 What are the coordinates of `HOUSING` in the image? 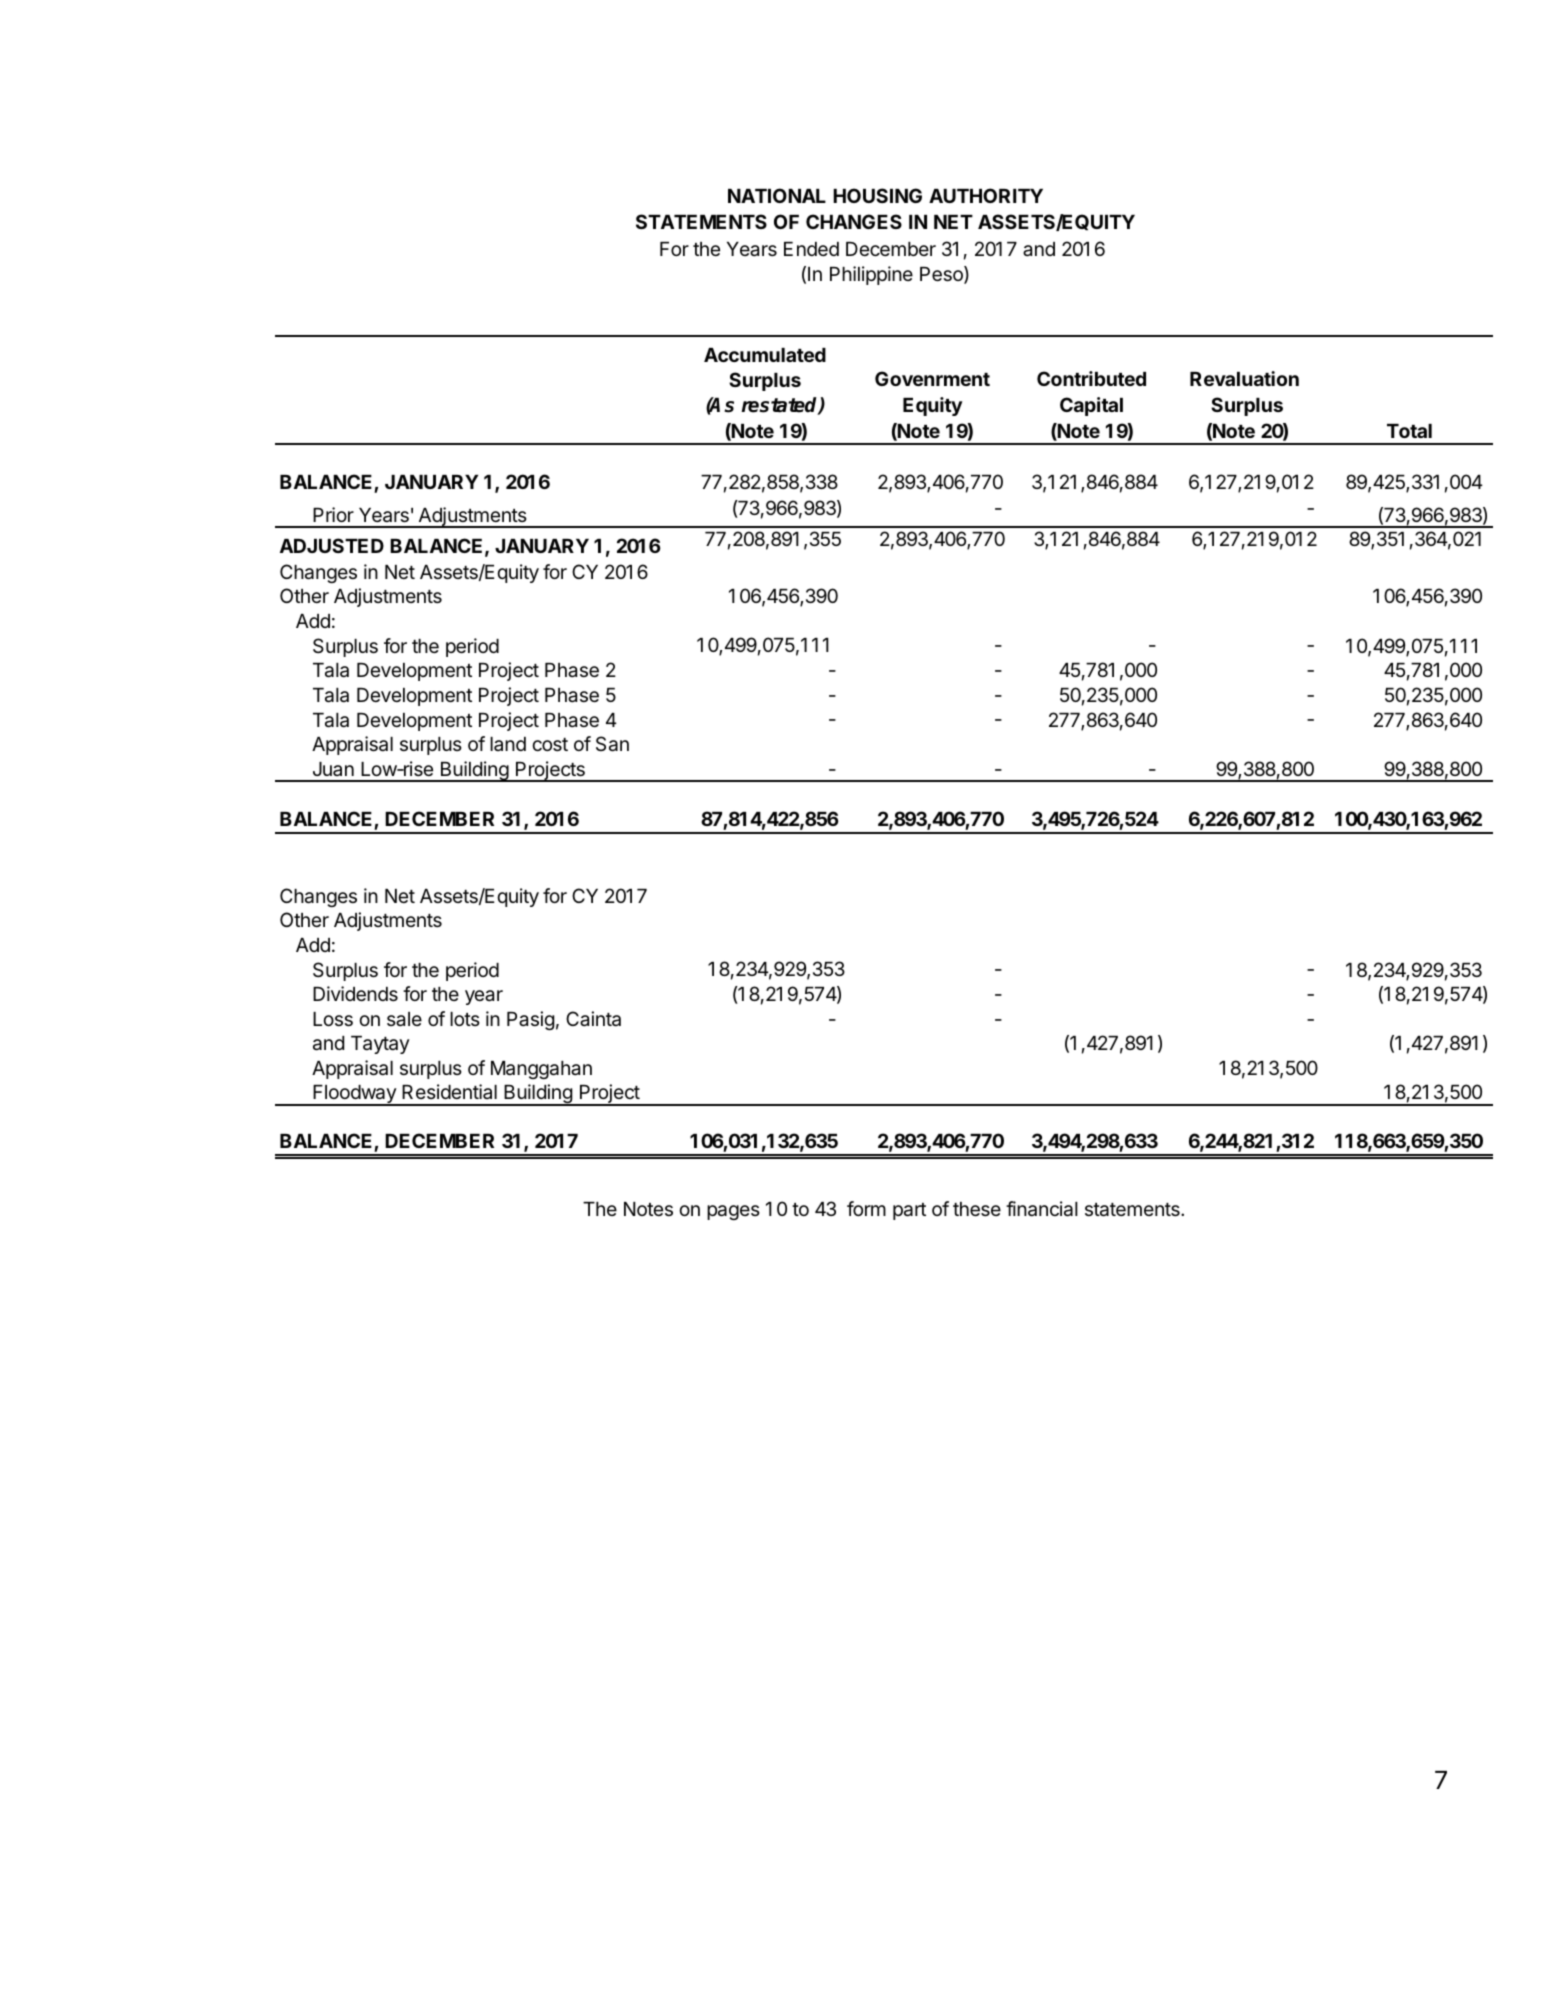 It's located at (877, 195).
